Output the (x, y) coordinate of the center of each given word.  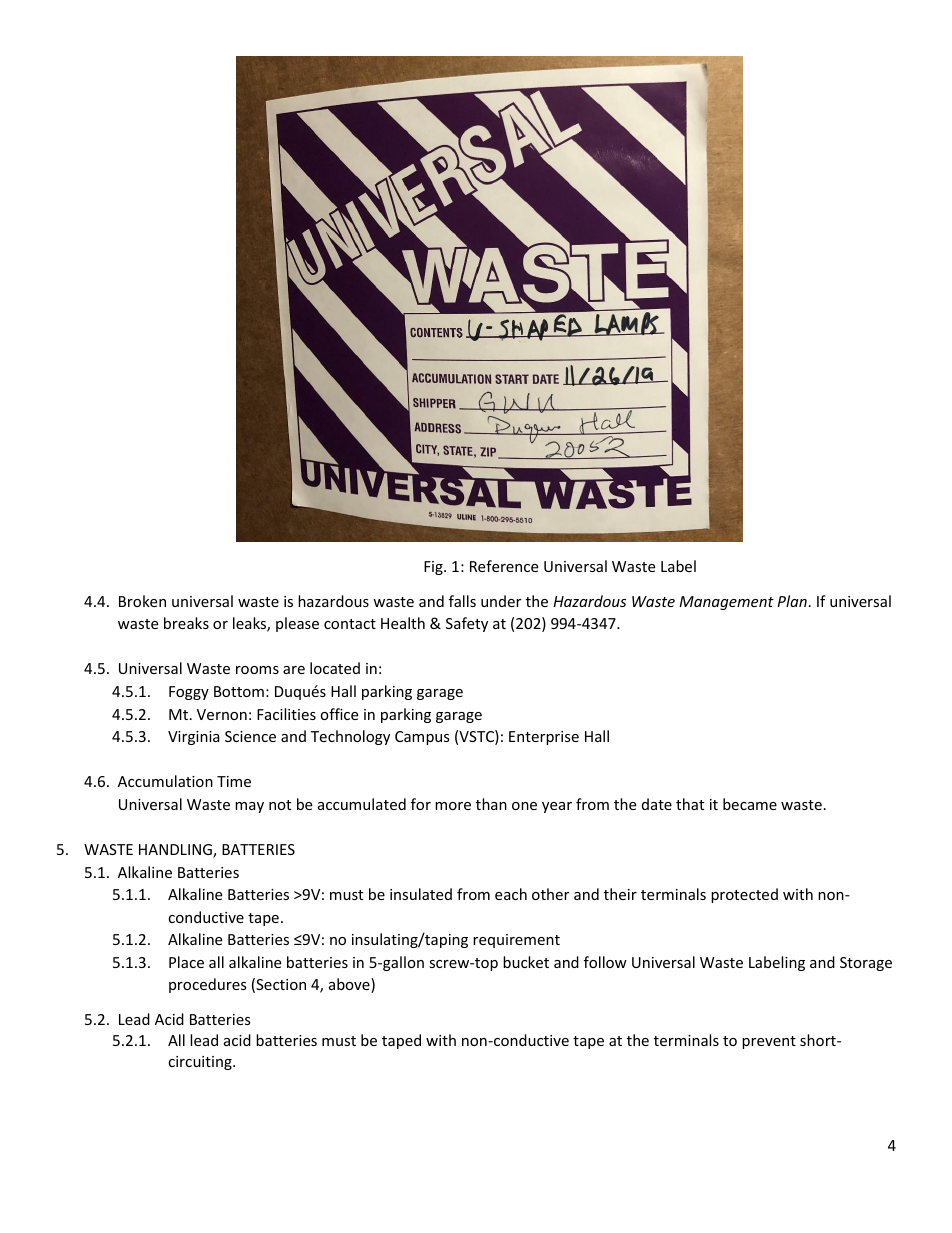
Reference (504, 566)
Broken (142, 601)
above (350, 985)
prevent (769, 1042)
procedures (208, 985)
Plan (792, 601)
